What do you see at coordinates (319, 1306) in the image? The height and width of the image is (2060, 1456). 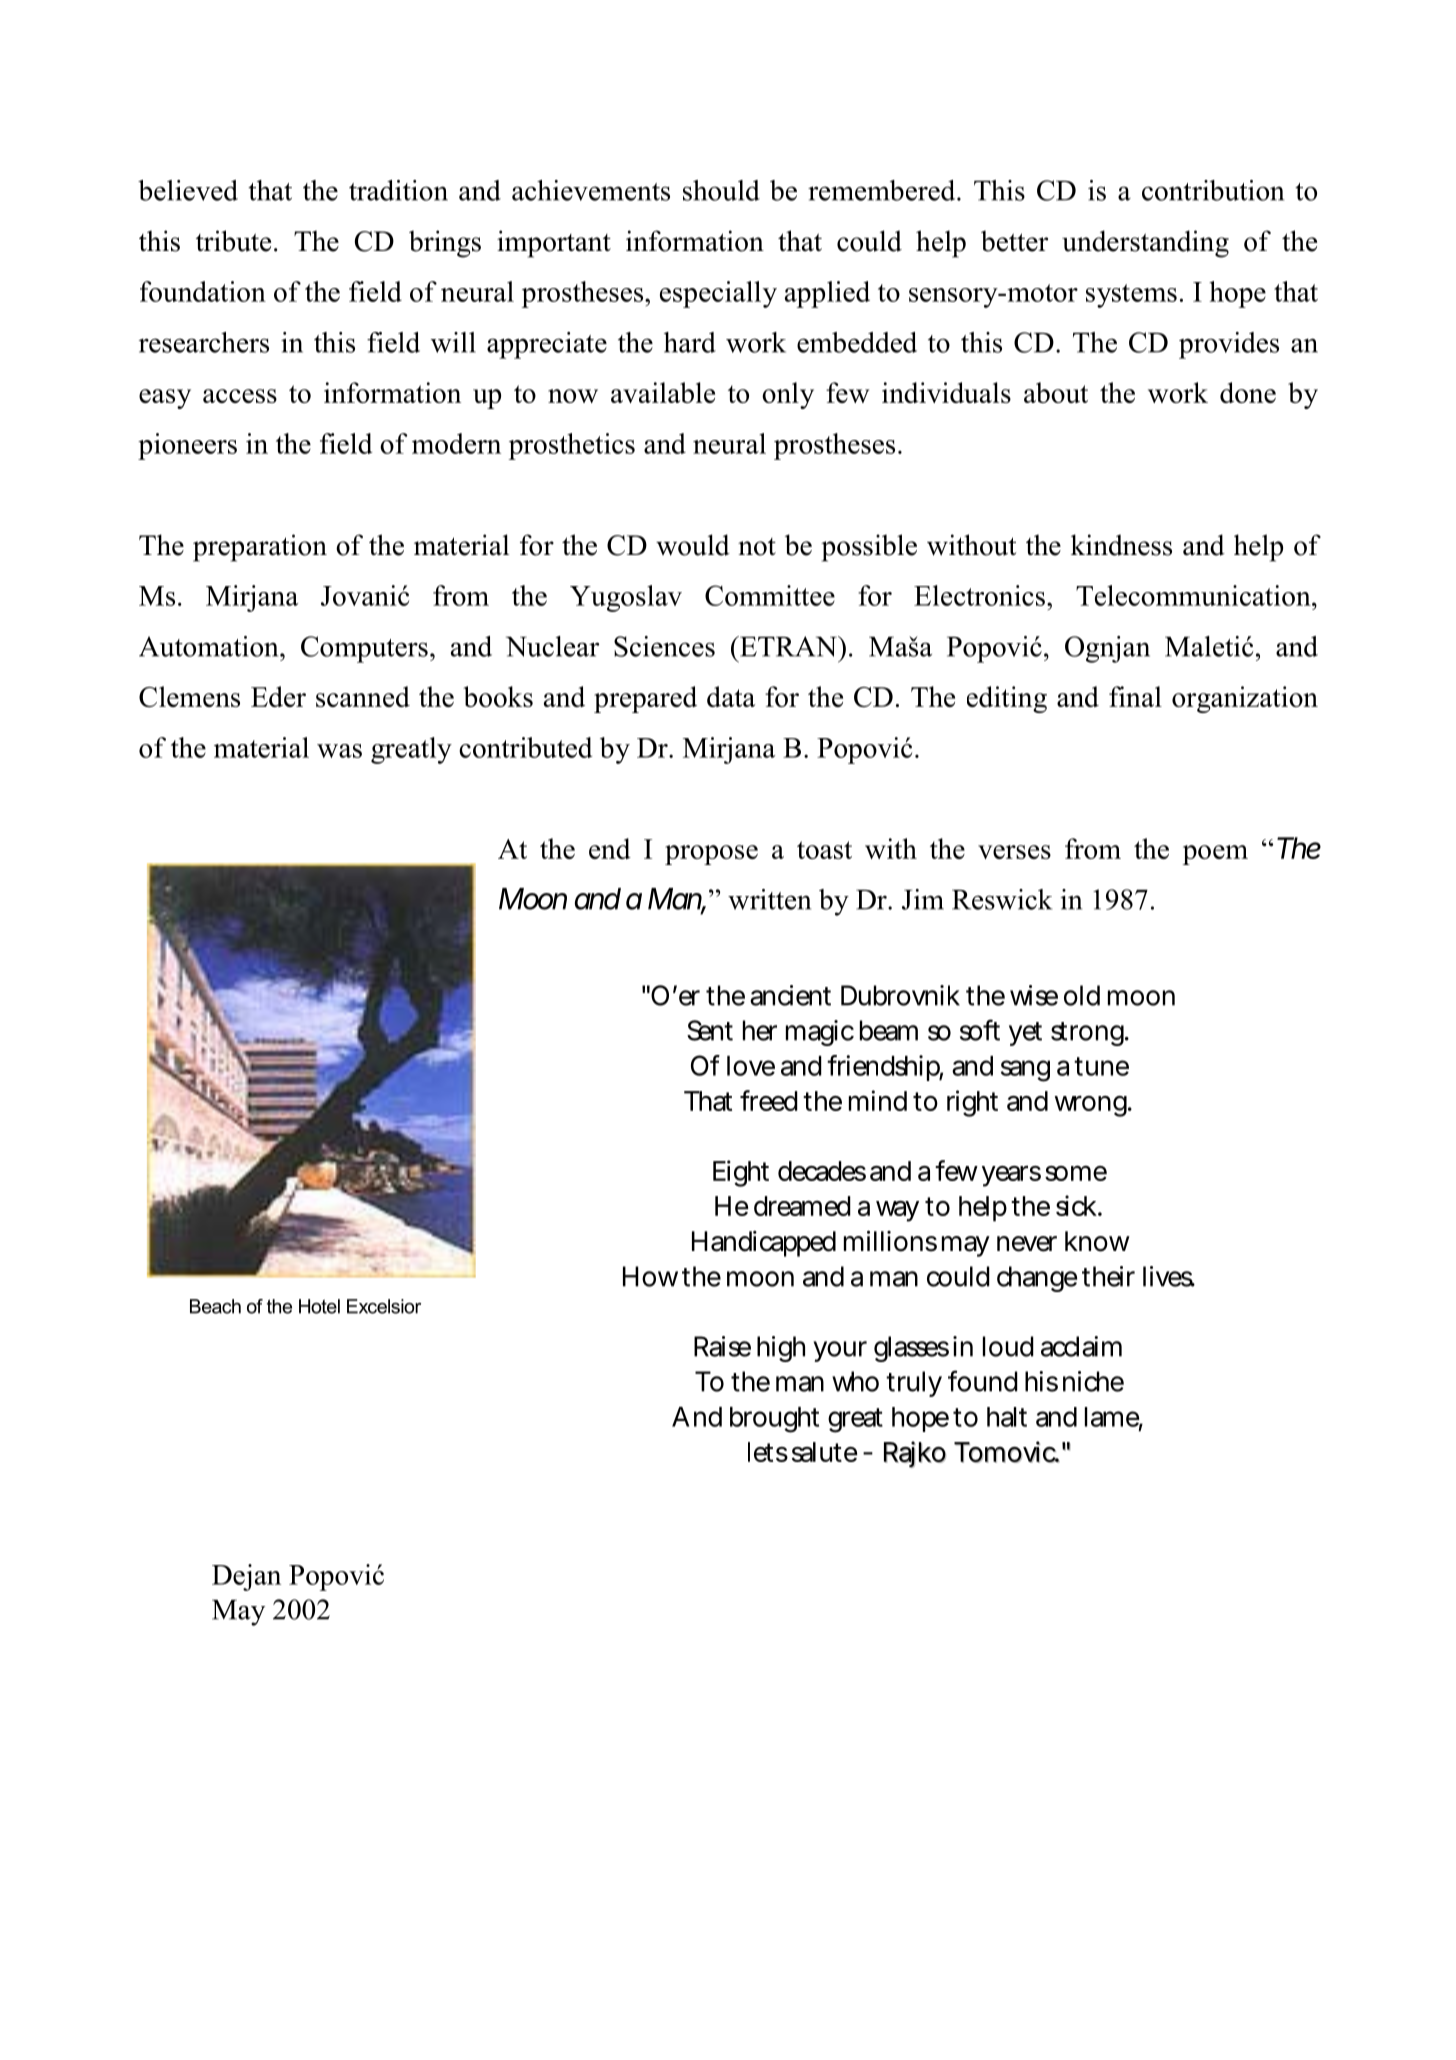 I see `Hotel` at bounding box center [319, 1306].
